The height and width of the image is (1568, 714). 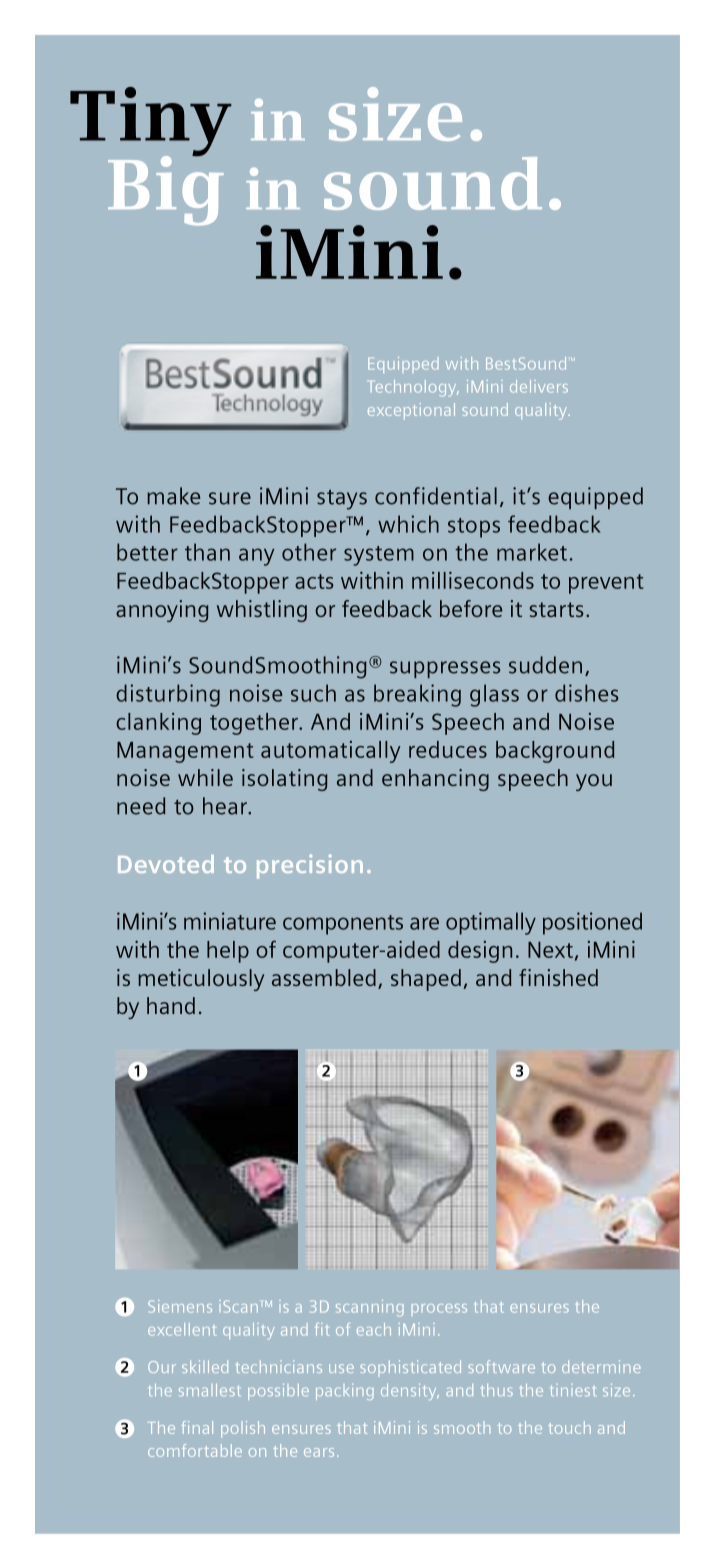 I want to click on final, so click(x=197, y=1427).
